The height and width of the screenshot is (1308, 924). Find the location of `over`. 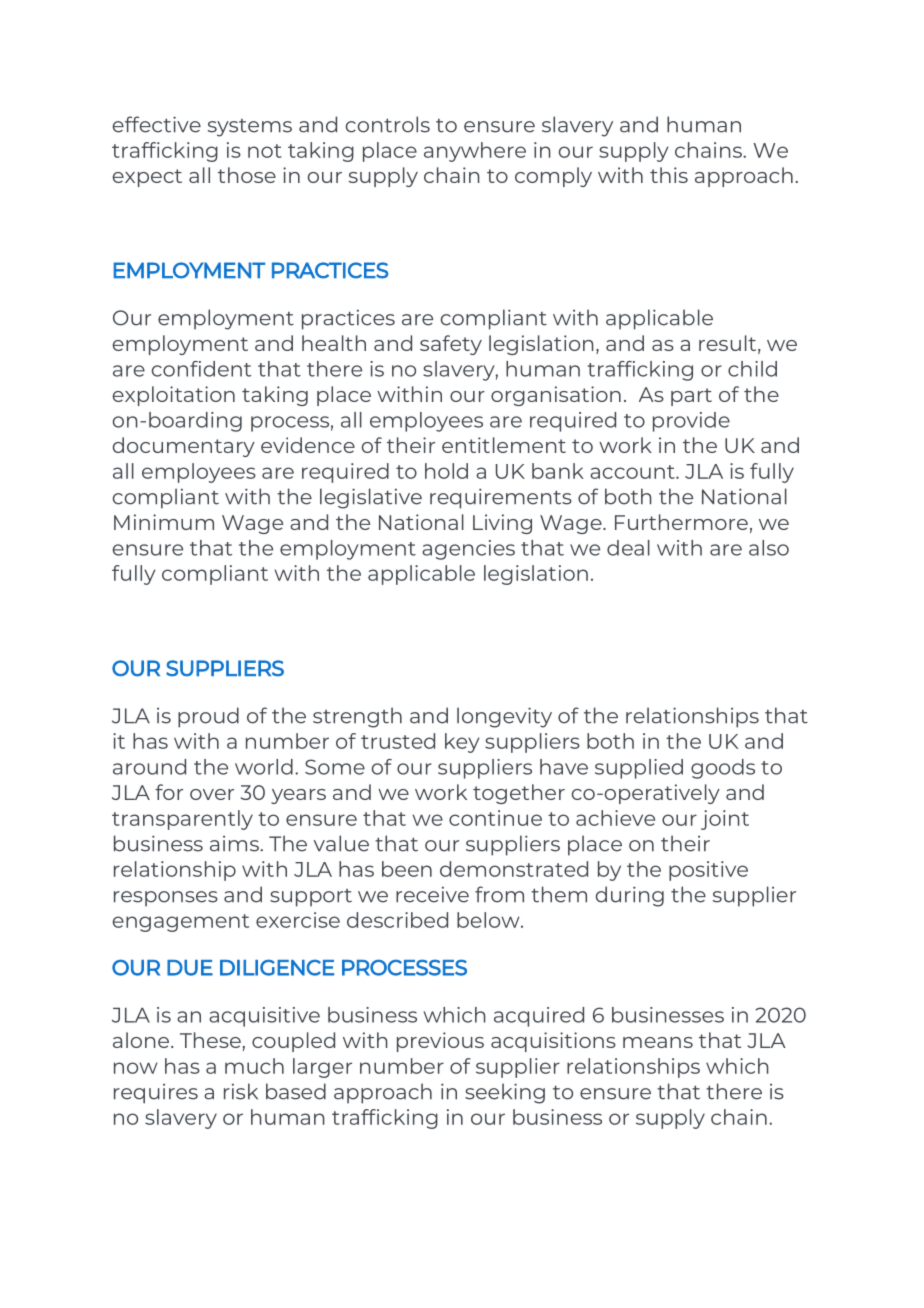

over is located at coordinates (212, 794).
